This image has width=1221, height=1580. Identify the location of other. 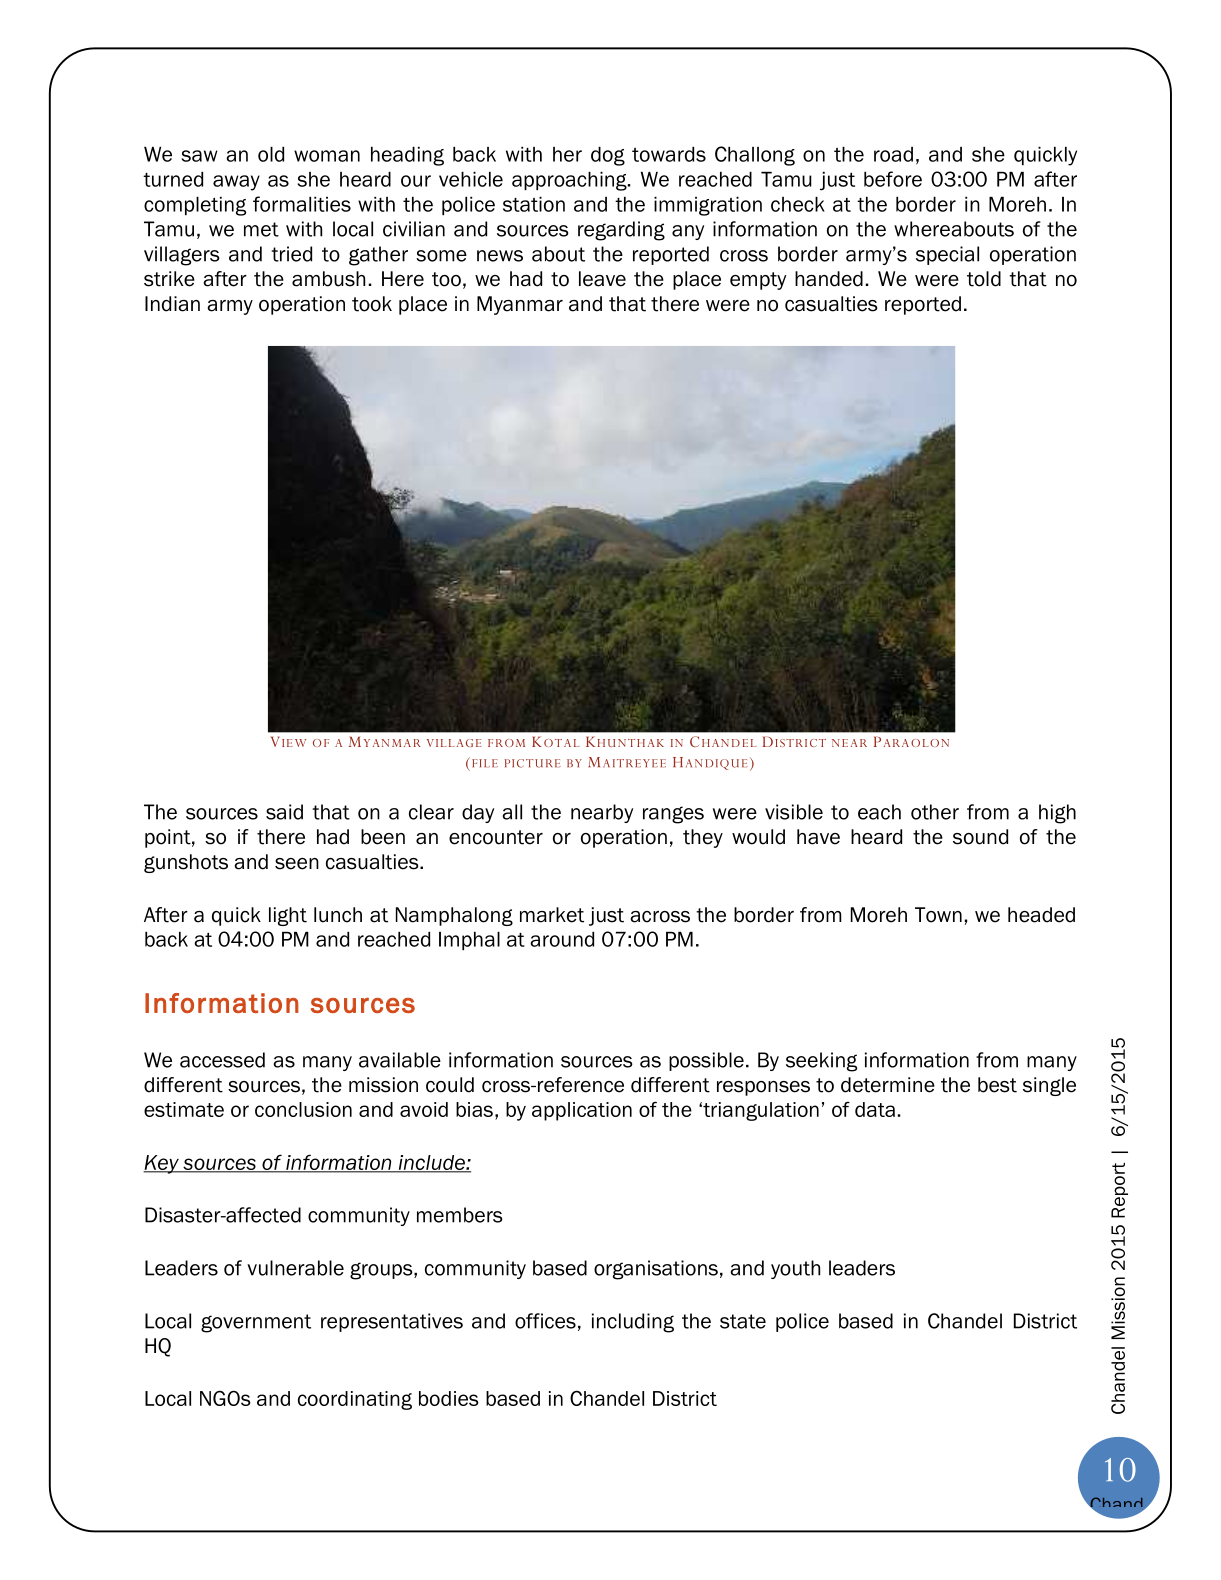
(935, 812).
